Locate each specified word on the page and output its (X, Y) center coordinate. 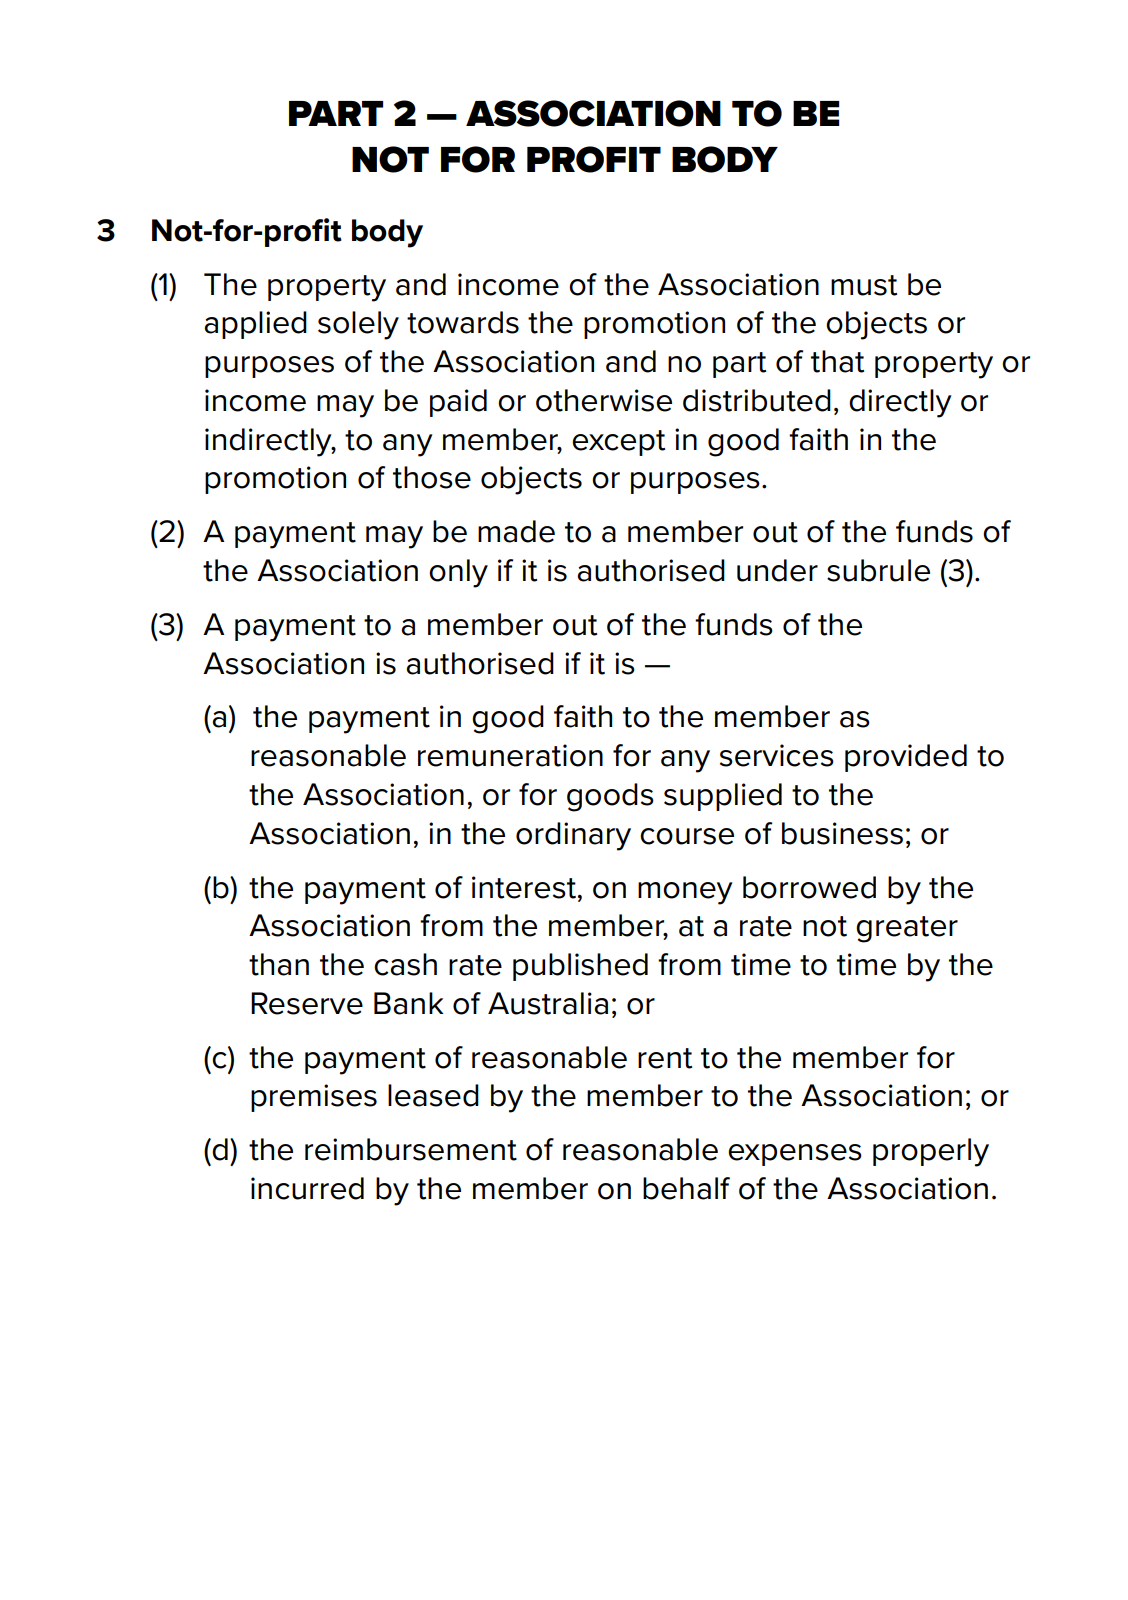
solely (358, 325)
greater (907, 929)
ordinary (573, 836)
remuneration (510, 755)
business (842, 833)
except (618, 443)
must (864, 285)
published (580, 967)
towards (463, 322)
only (458, 573)
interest (524, 887)
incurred (307, 1188)
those (432, 477)
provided (906, 758)
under (777, 570)
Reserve (307, 1003)
